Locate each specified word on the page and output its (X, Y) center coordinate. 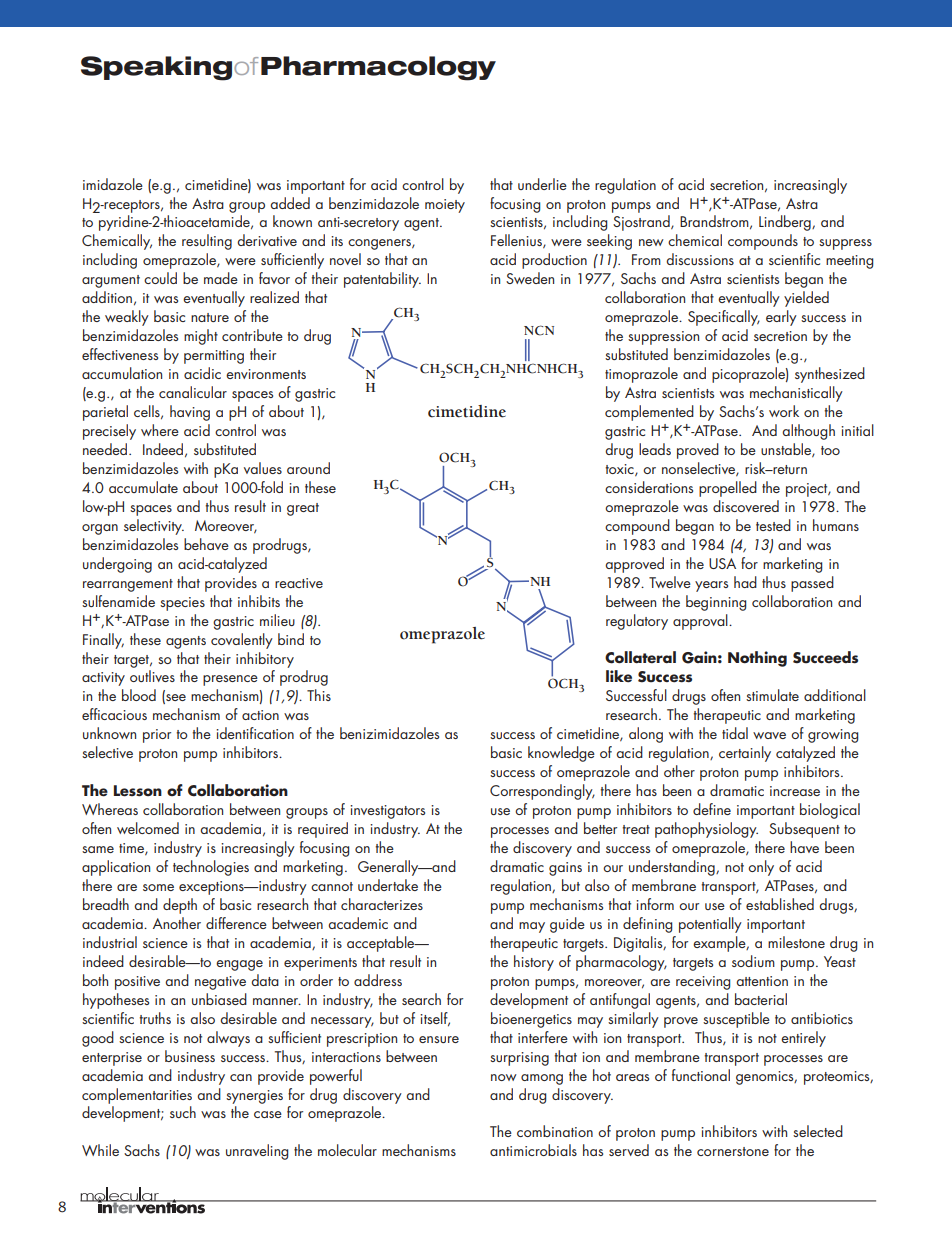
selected (818, 1131)
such (183, 1112)
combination (555, 1131)
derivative (267, 240)
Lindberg (786, 223)
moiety (445, 206)
